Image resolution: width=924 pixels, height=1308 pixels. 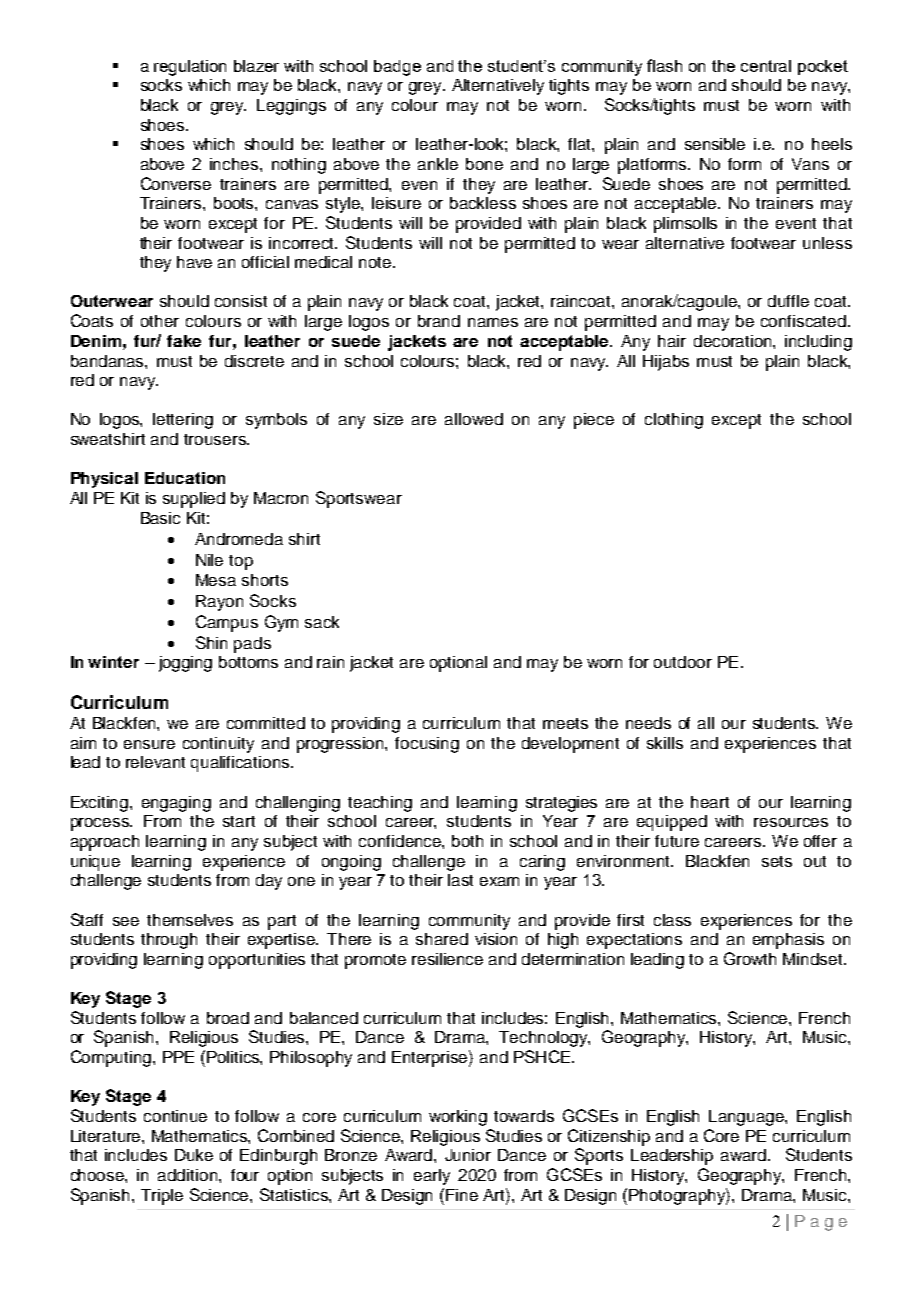 What do you see at coordinates (460, 880) in the page?
I see `last` at bounding box center [460, 880].
